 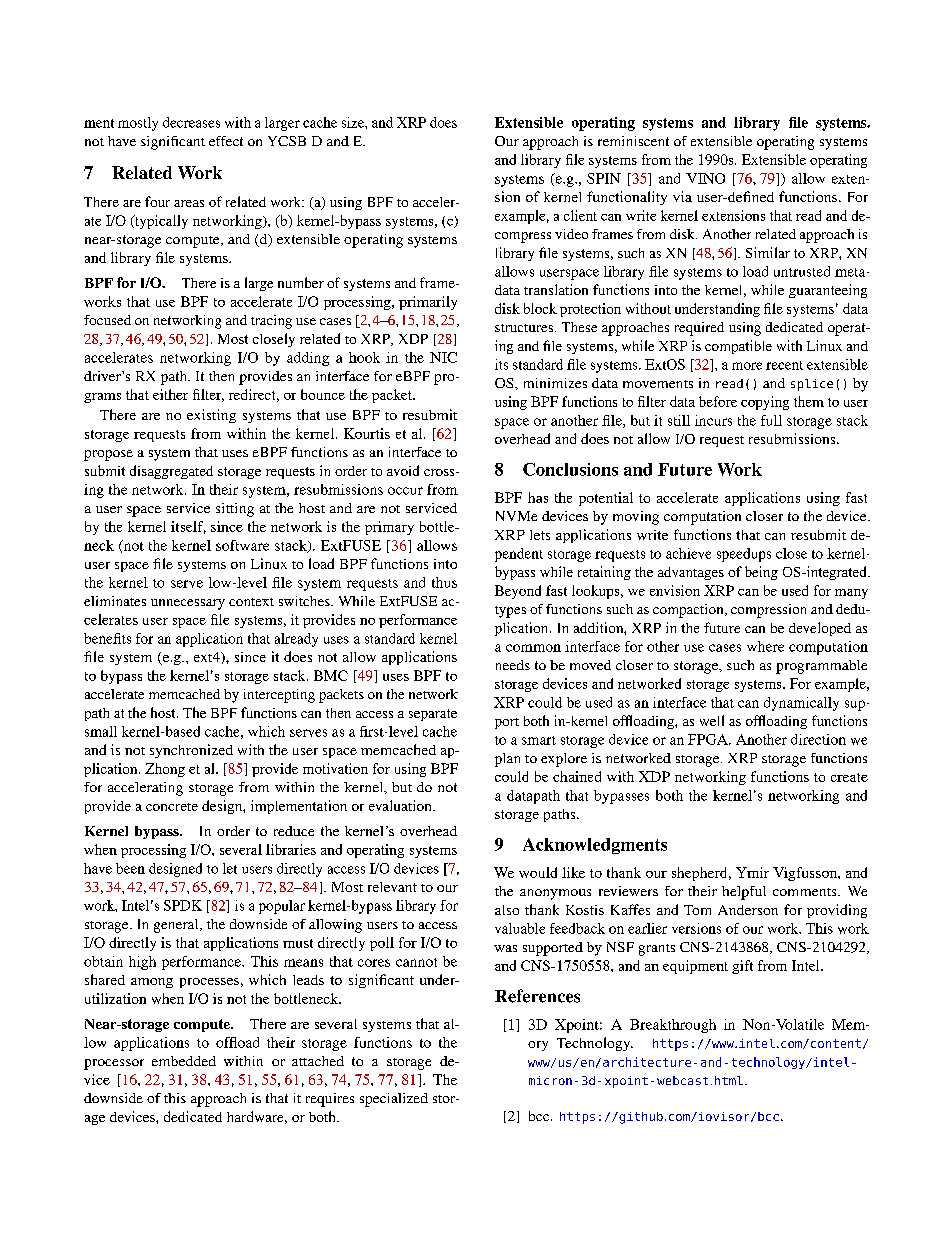 What do you see at coordinates (604, 178) in the screenshot?
I see `SPIN` at bounding box center [604, 178].
